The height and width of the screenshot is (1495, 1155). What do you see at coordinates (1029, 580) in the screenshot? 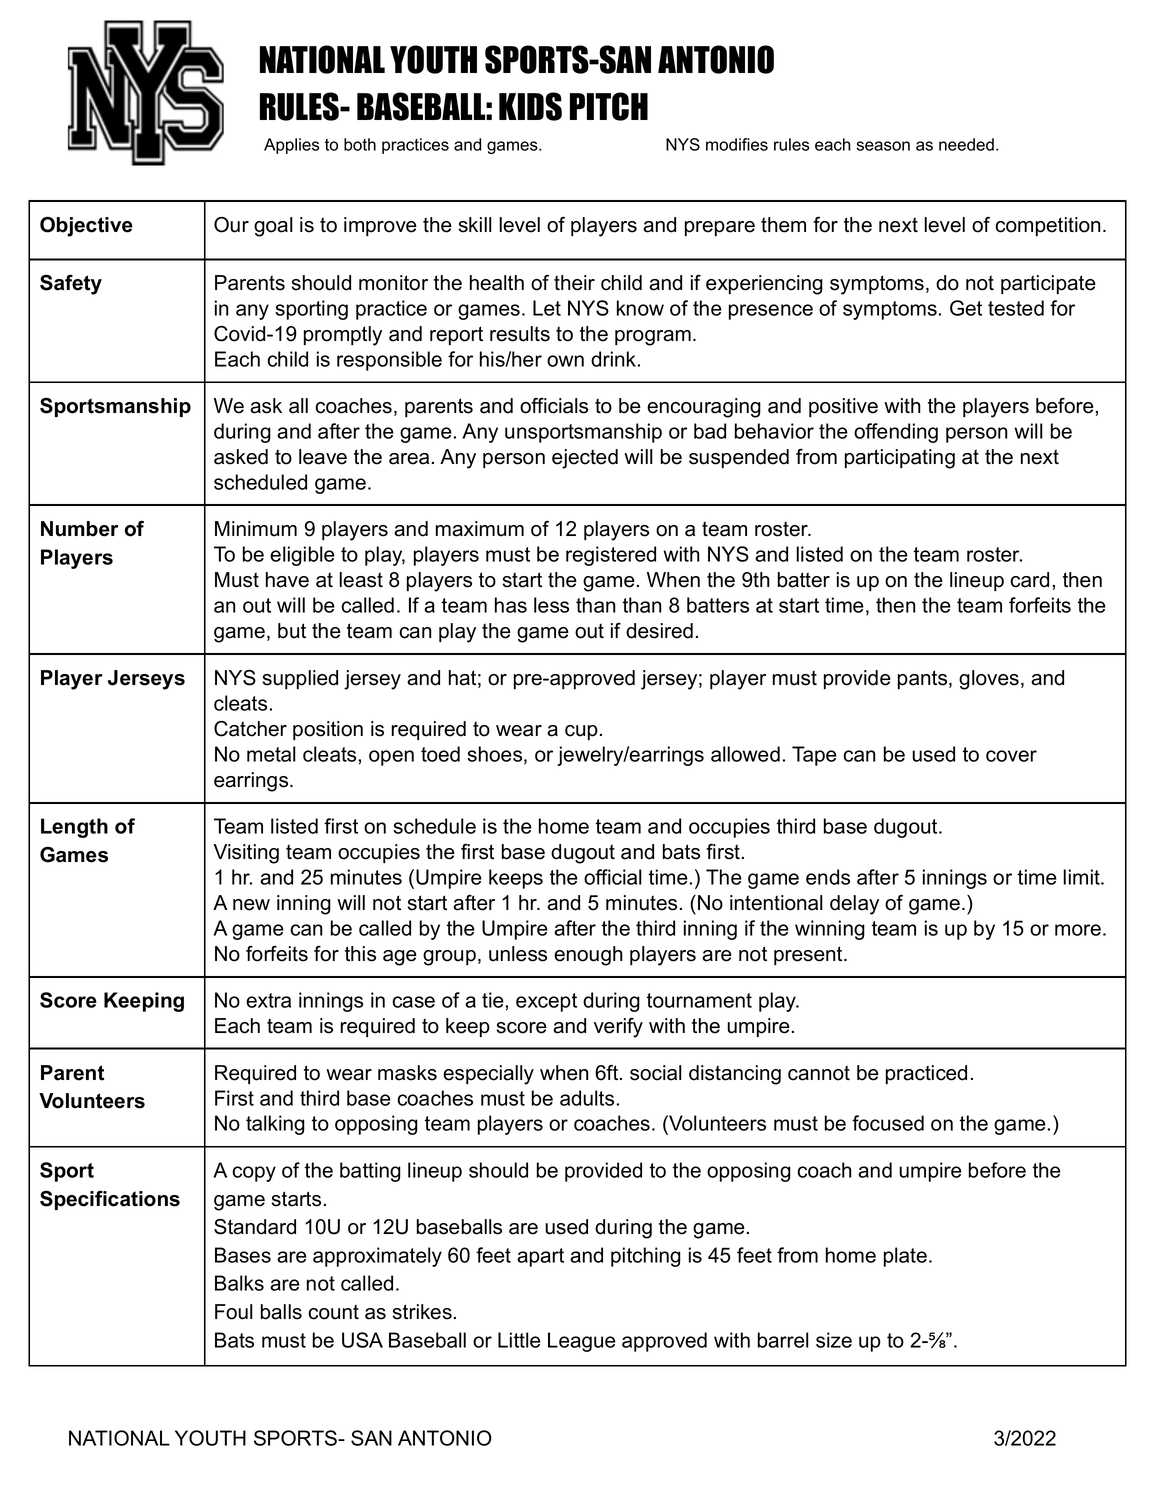
I see `card` at bounding box center [1029, 580].
